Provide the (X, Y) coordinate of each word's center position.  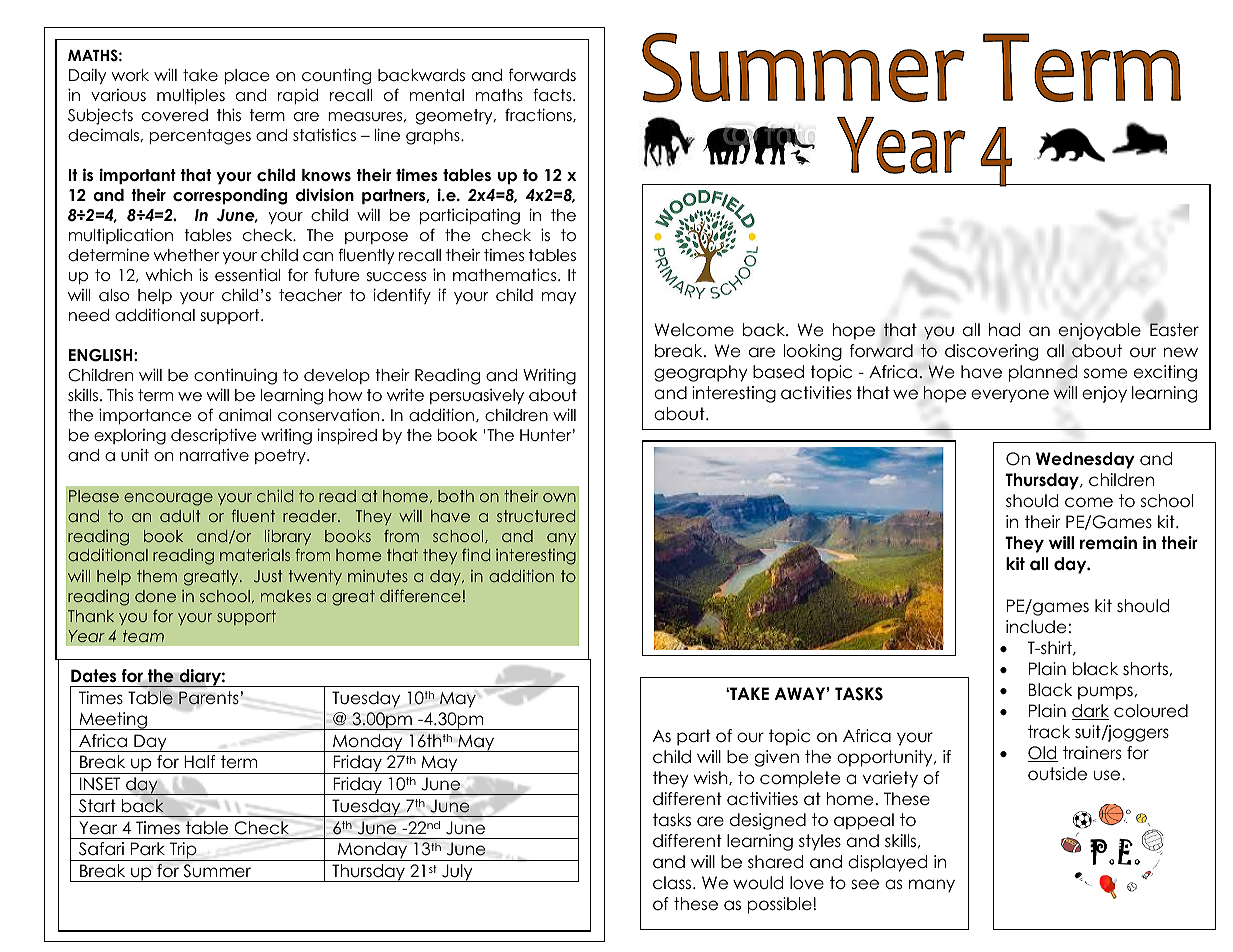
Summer (217, 871)
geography (701, 373)
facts (553, 95)
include (1036, 627)
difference (420, 595)
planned (1043, 373)
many (932, 886)
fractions (539, 115)
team (143, 636)
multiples (191, 96)
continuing (235, 377)
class (673, 883)
